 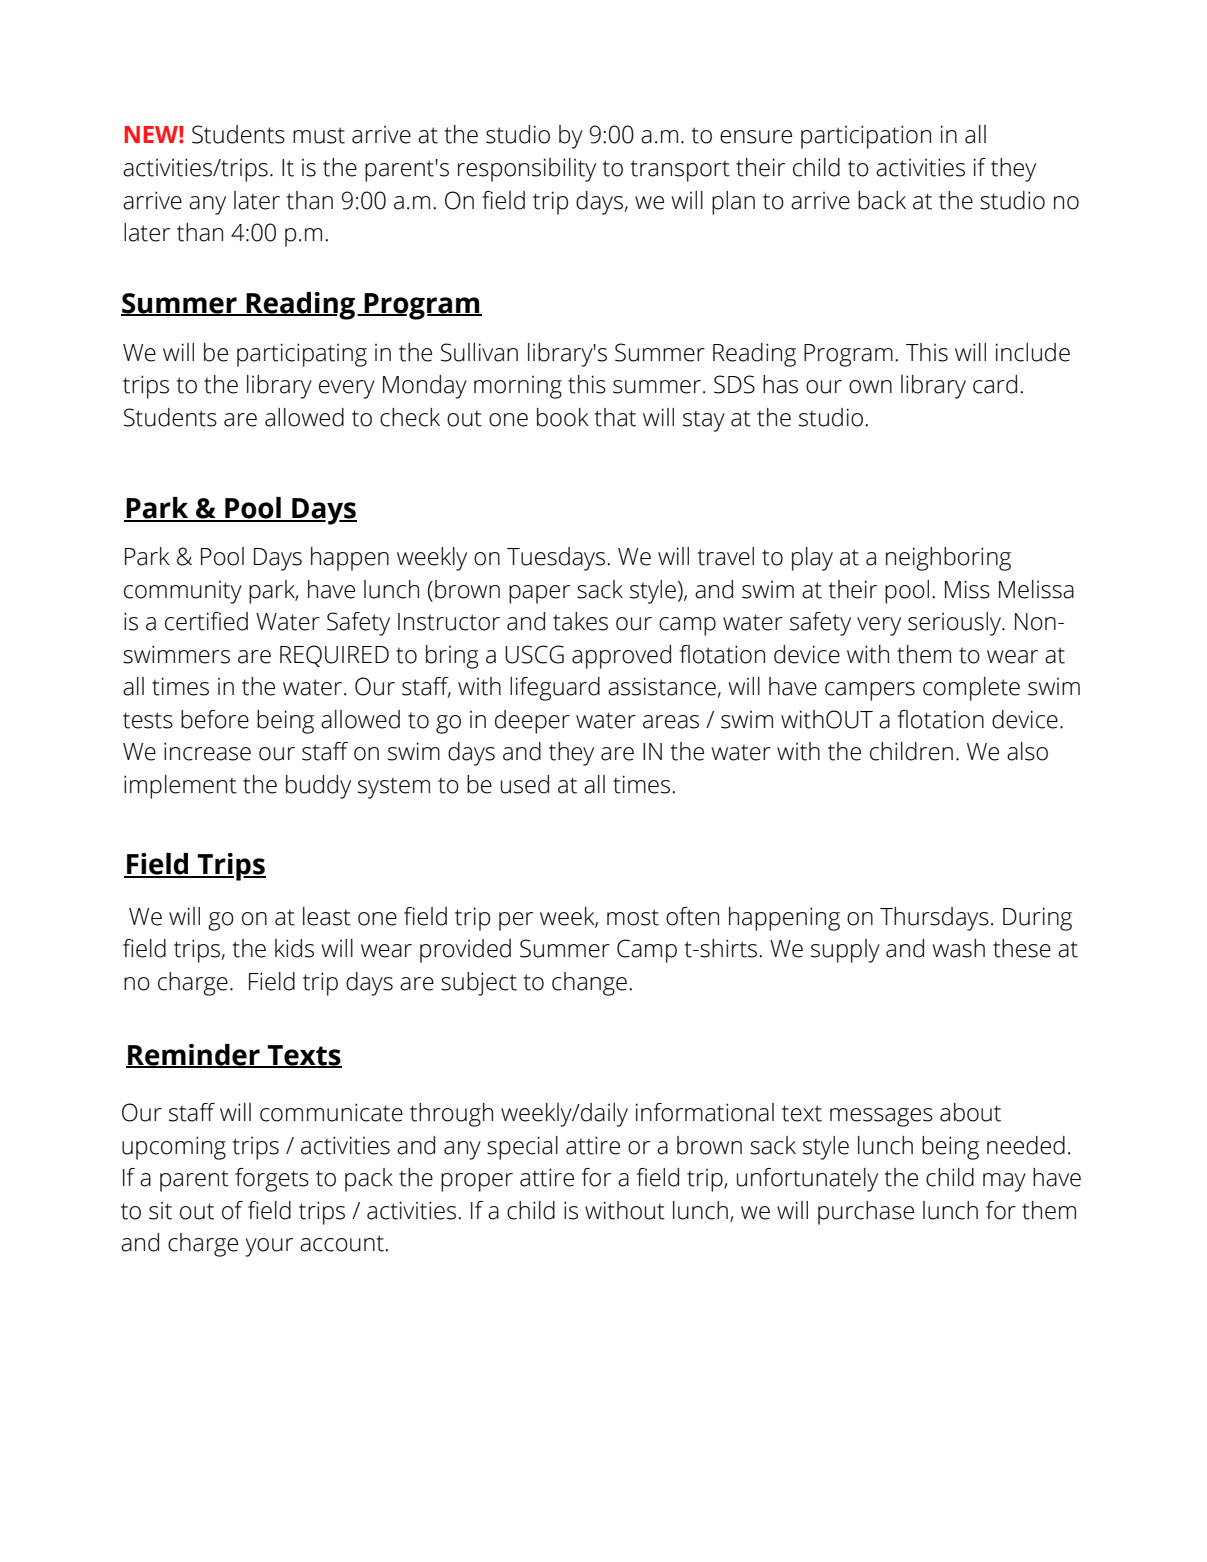 What do you see at coordinates (269, 1247) in the page?
I see `your` at bounding box center [269, 1247].
